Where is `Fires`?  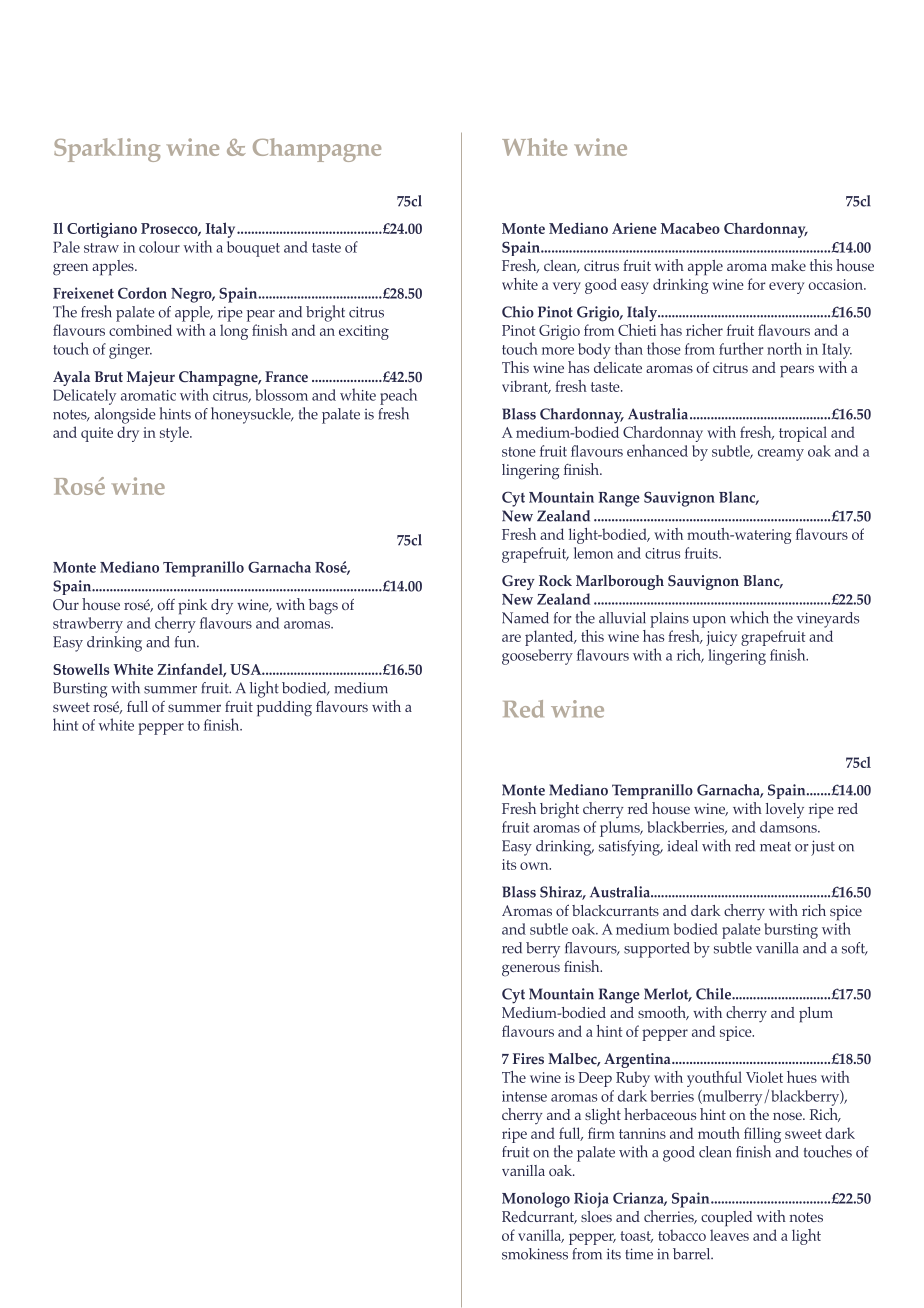
Fires is located at coordinates (528, 1058).
